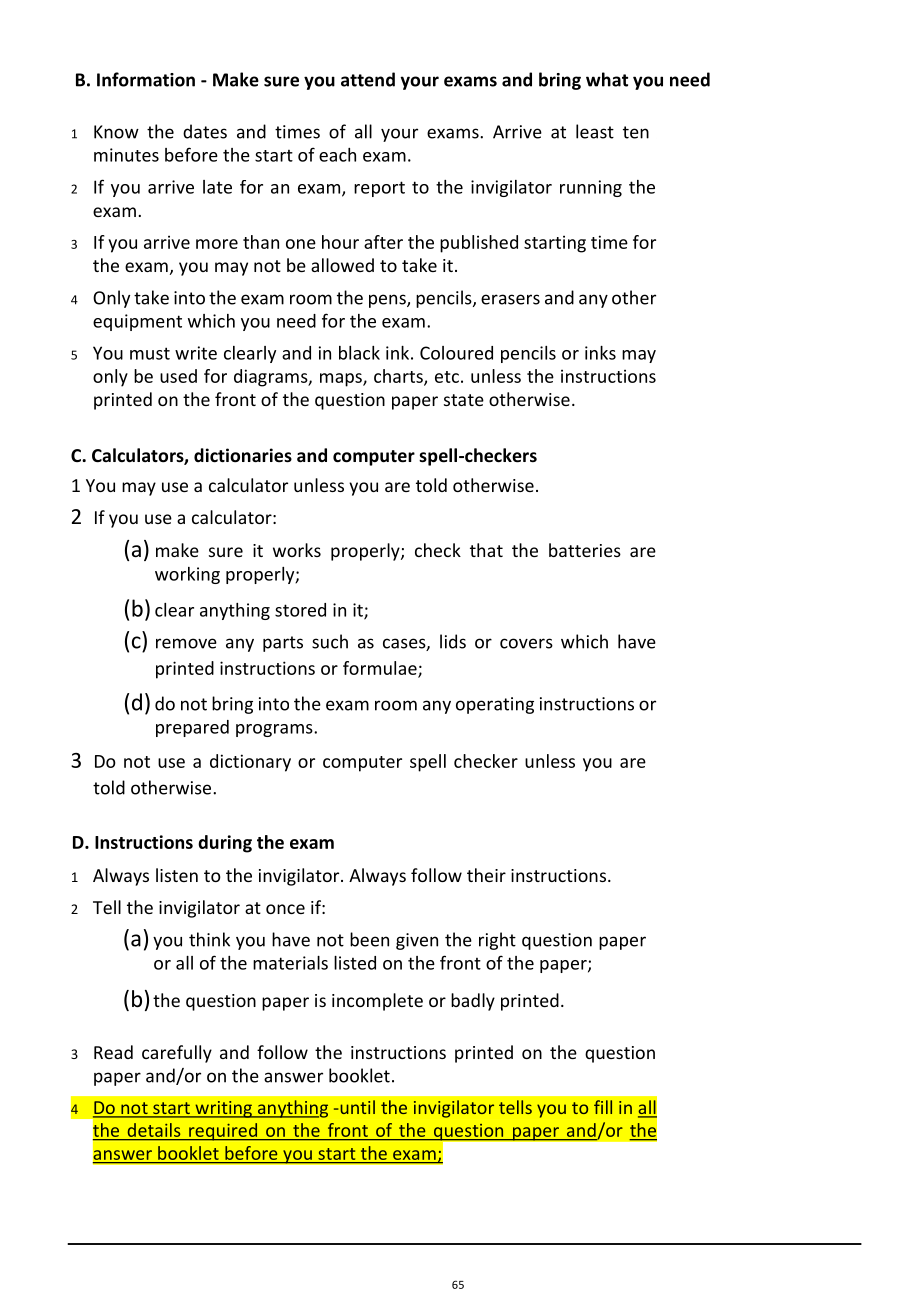 This screenshot has height=1308, width=924. Describe the element at coordinates (595, 131) in the screenshot. I see `least` at that location.
